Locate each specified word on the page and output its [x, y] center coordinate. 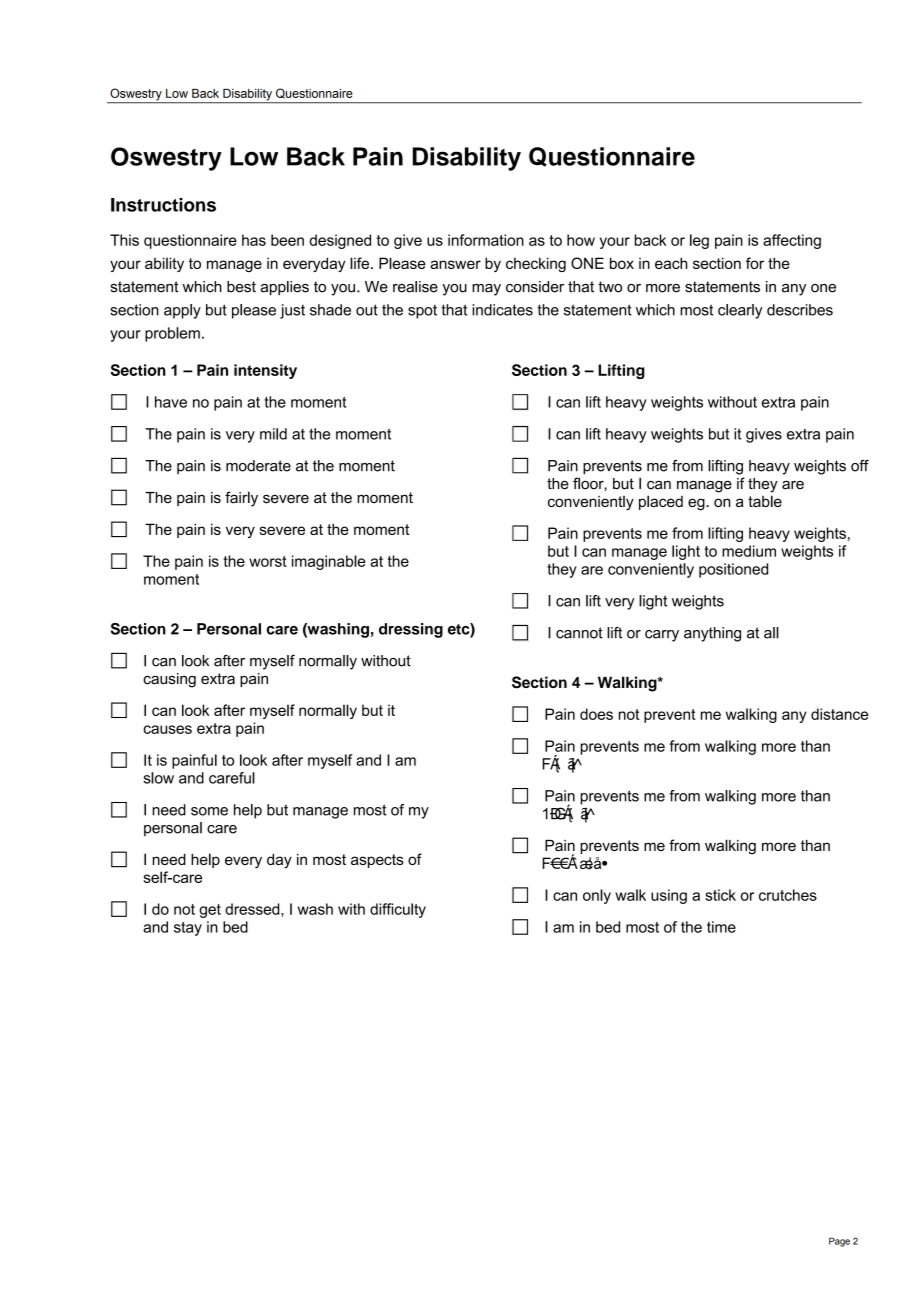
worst [268, 561]
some [209, 811]
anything [712, 634]
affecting [792, 241]
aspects [377, 861]
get [210, 911]
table [765, 501]
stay [188, 929]
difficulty [398, 910]
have [171, 402]
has [254, 240]
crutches [788, 895]
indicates [502, 310]
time [721, 927]
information [486, 240]
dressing [411, 630]
